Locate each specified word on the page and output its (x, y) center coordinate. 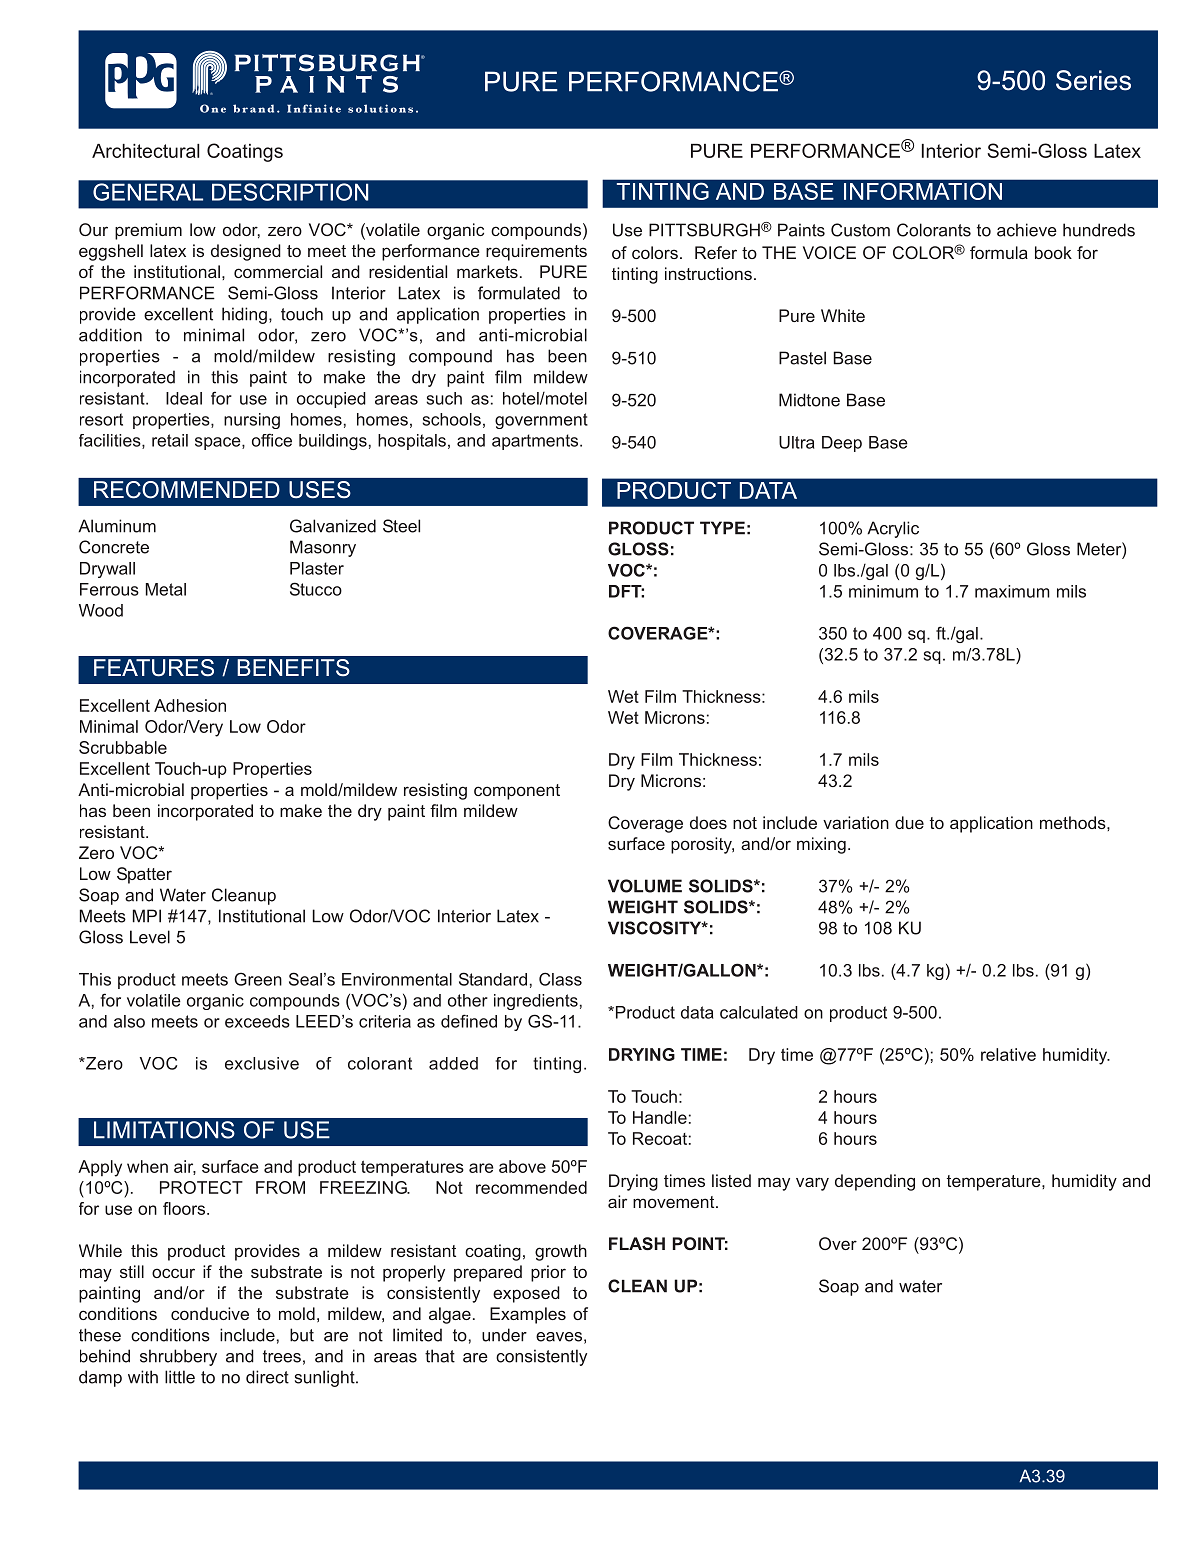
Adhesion (190, 705)
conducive (210, 1313)
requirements (536, 252)
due (909, 822)
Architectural (146, 151)
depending (875, 1182)
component (517, 792)
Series (1093, 80)
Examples (528, 1315)
